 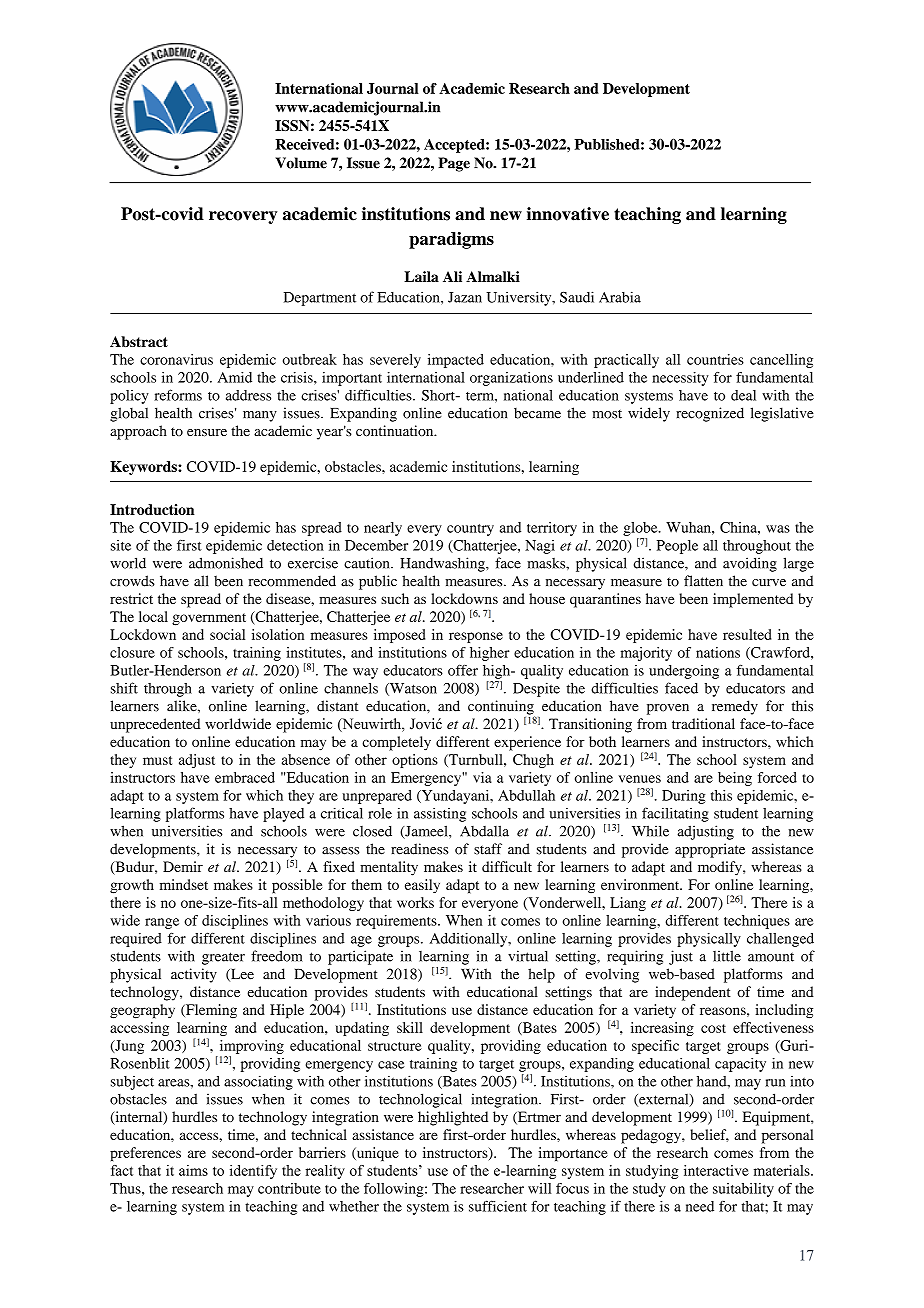 I want to click on social, so click(x=227, y=634).
